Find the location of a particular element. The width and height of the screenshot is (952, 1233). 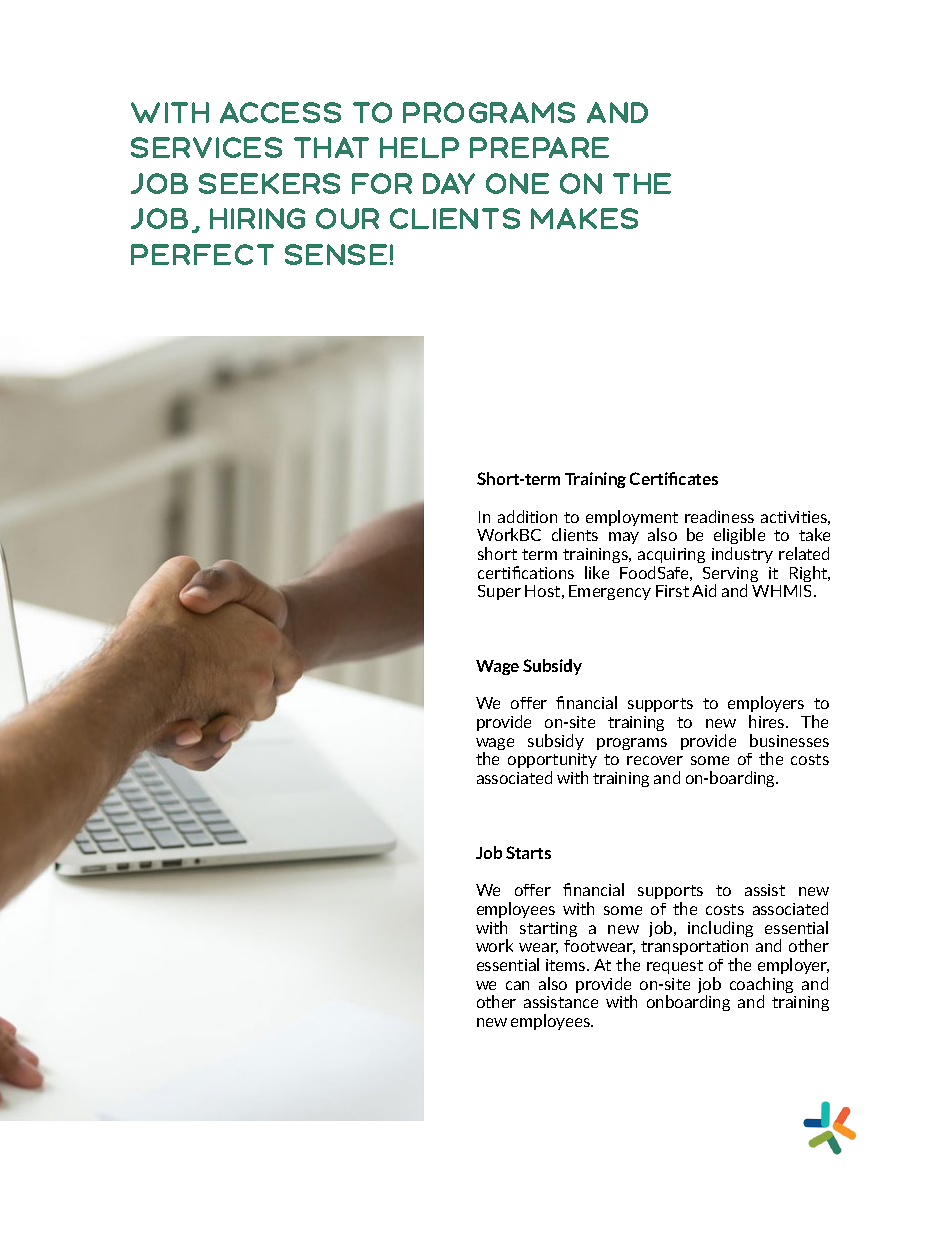

makes is located at coordinates (584, 218).
